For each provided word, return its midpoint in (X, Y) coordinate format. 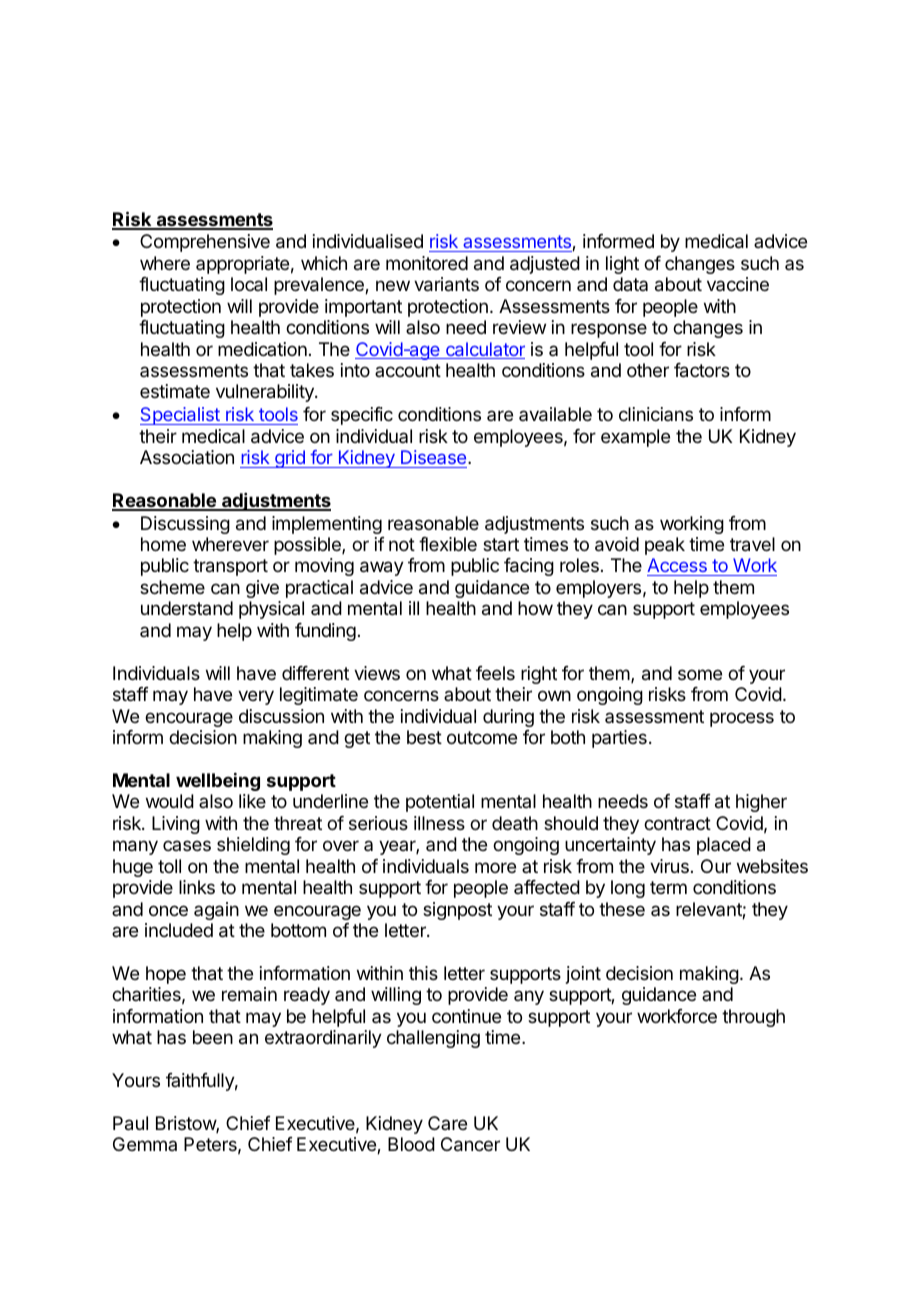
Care (447, 1123)
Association (187, 457)
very (256, 697)
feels (495, 673)
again (216, 911)
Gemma (145, 1144)
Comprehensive (205, 243)
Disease (435, 457)
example (635, 438)
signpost (457, 911)
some (700, 674)
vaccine (738, 284)
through (753, 1018)
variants (446, 284)
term (668, 887)
